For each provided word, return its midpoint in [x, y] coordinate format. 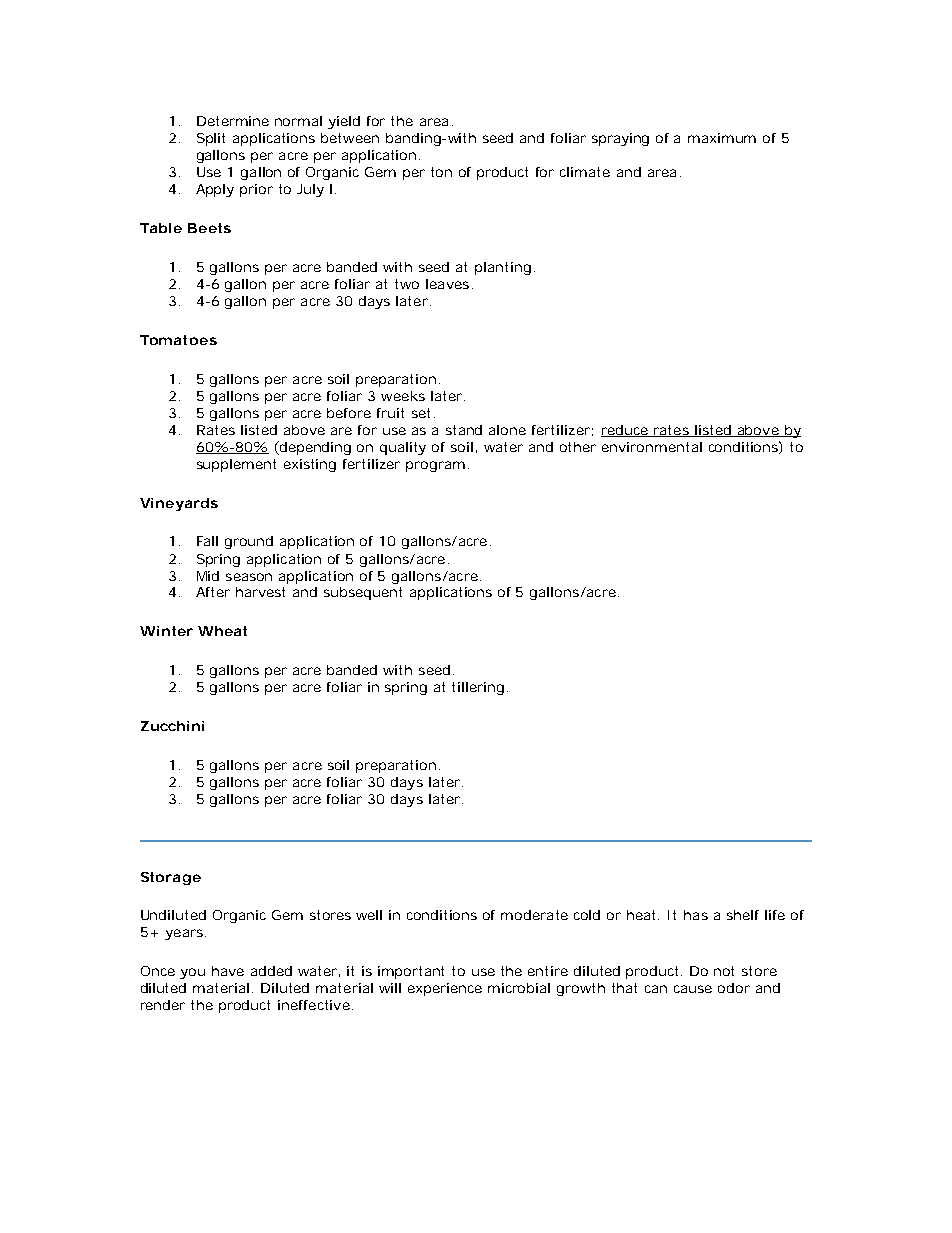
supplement [236, 465]
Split [211, 139]
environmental [652, 447]
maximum [722, 138]
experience [445, 989]
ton [441, 172]
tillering [478, 688]
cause [693, 989]
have [228, 971]
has [696, 915]
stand [464, 430]
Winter [166, 631]
